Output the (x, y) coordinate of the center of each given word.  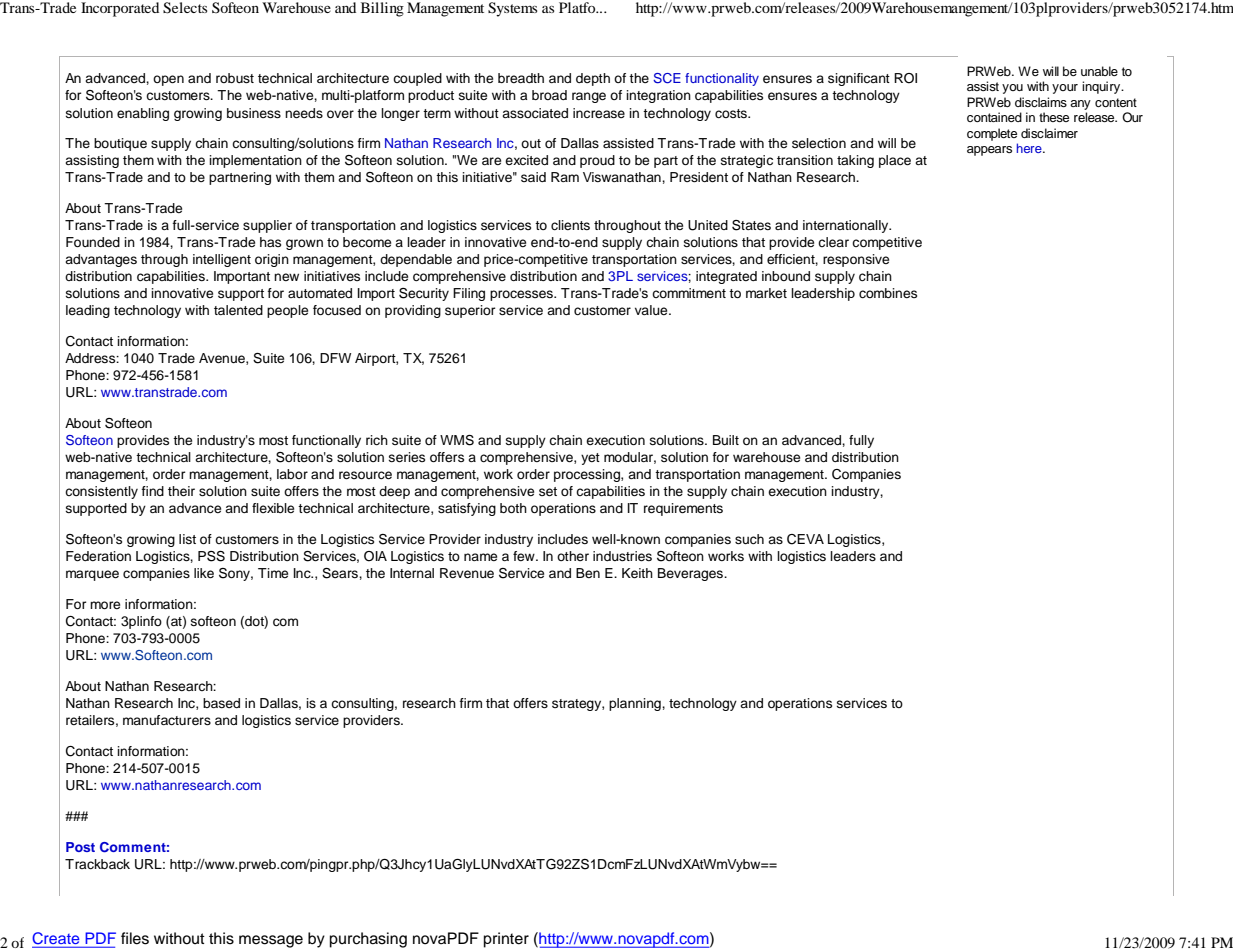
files (135, 938)
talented (238, 310)
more (105, 605)
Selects (185, 8)
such (749, 539)
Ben (588, 573)
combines (888, 293)
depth (593, 79)
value (652, 310)
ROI (905, 78)
